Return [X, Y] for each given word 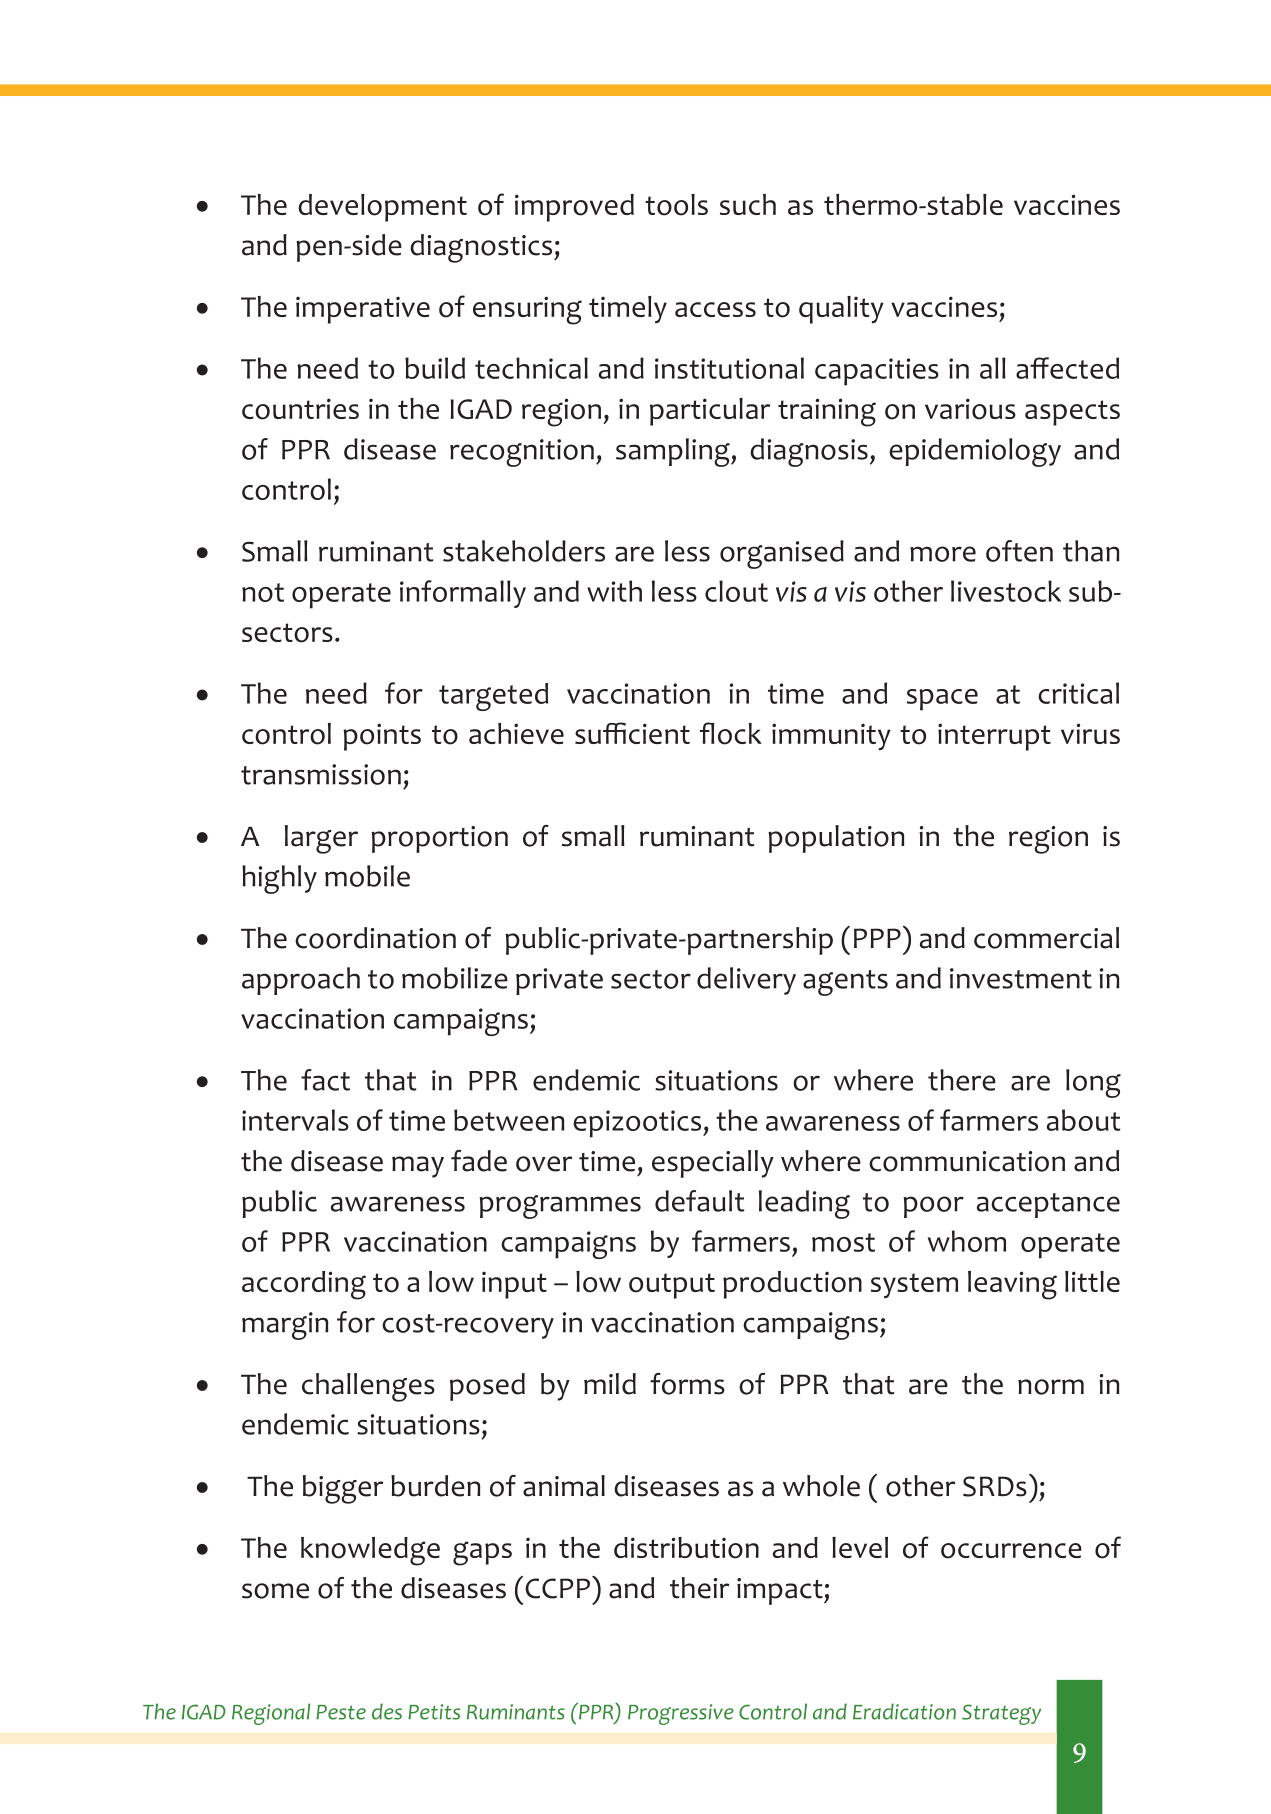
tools [676, 205]
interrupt [994, 737]
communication [967, 1161]
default [699, 1201]
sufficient [632, 733]
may [418, 1167]
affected [1067, 368]
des [387, 1711]
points [382, 737]
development [382, 208]
